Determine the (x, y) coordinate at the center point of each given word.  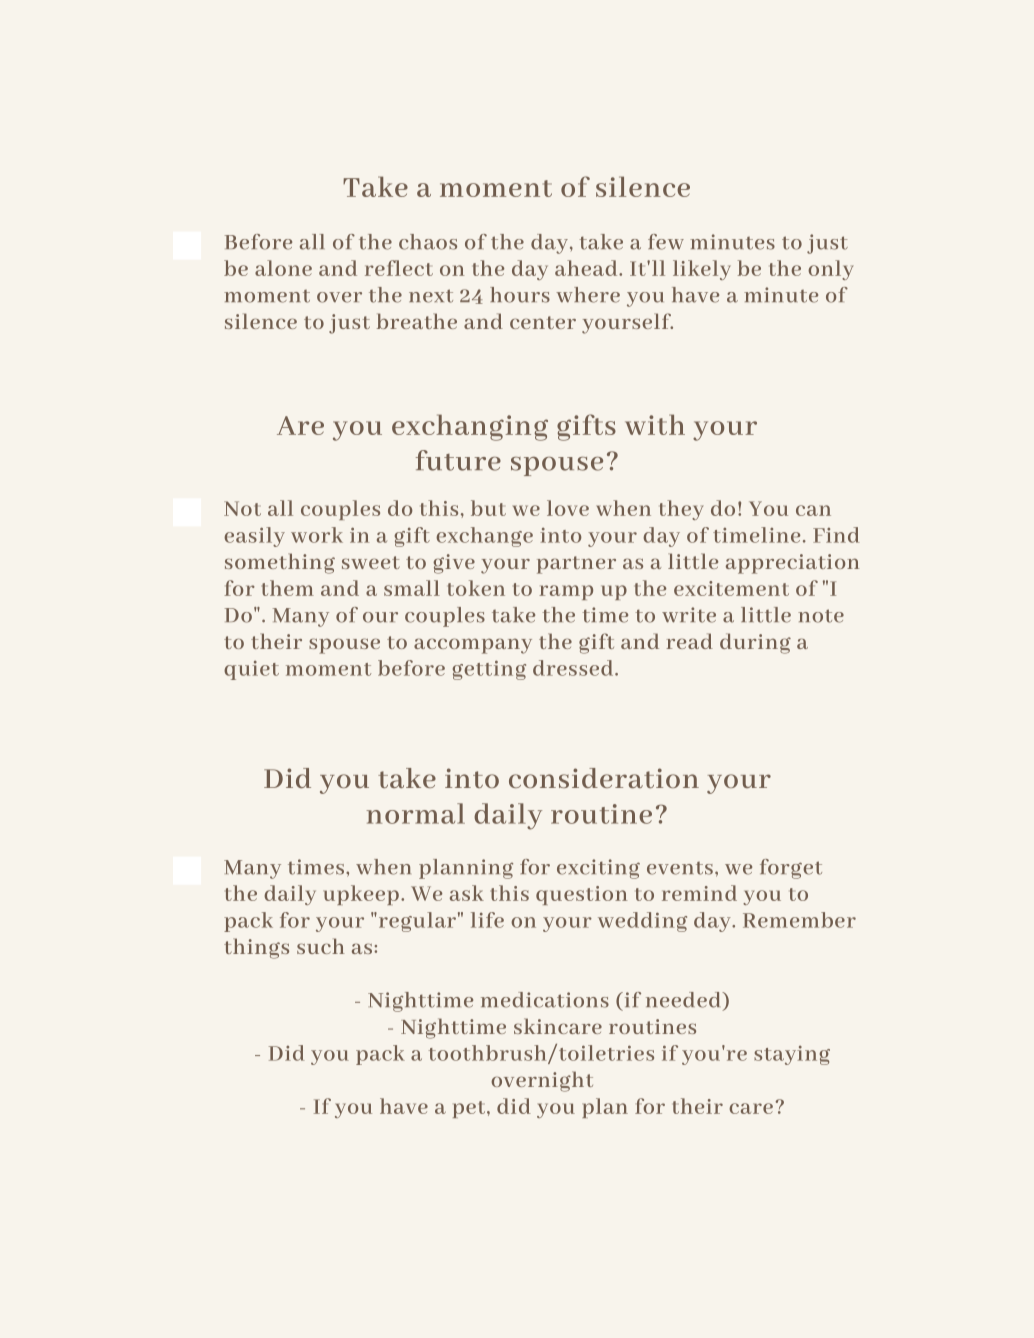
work (317, 535)
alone (283, 268)
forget (791, 869)
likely (702, 270)
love (568, 508)
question (581, 895)
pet (470, 1109)
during (755, 643)
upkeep (361, 895)
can (813, 510)
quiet (251, 670)
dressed (574, 668)
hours (520, 295)
